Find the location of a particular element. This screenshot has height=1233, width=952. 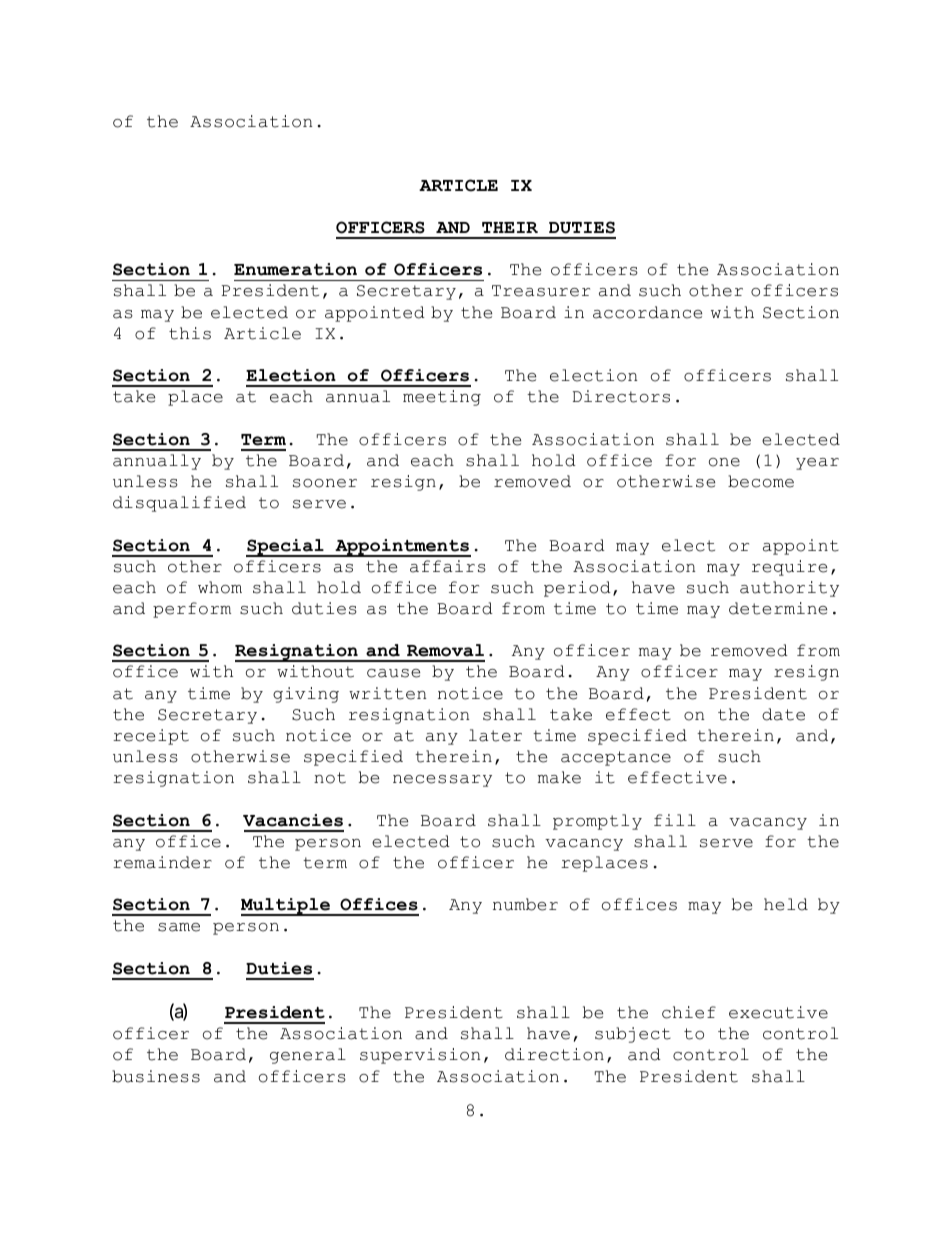

fill is located at coordinates (675, 820).
